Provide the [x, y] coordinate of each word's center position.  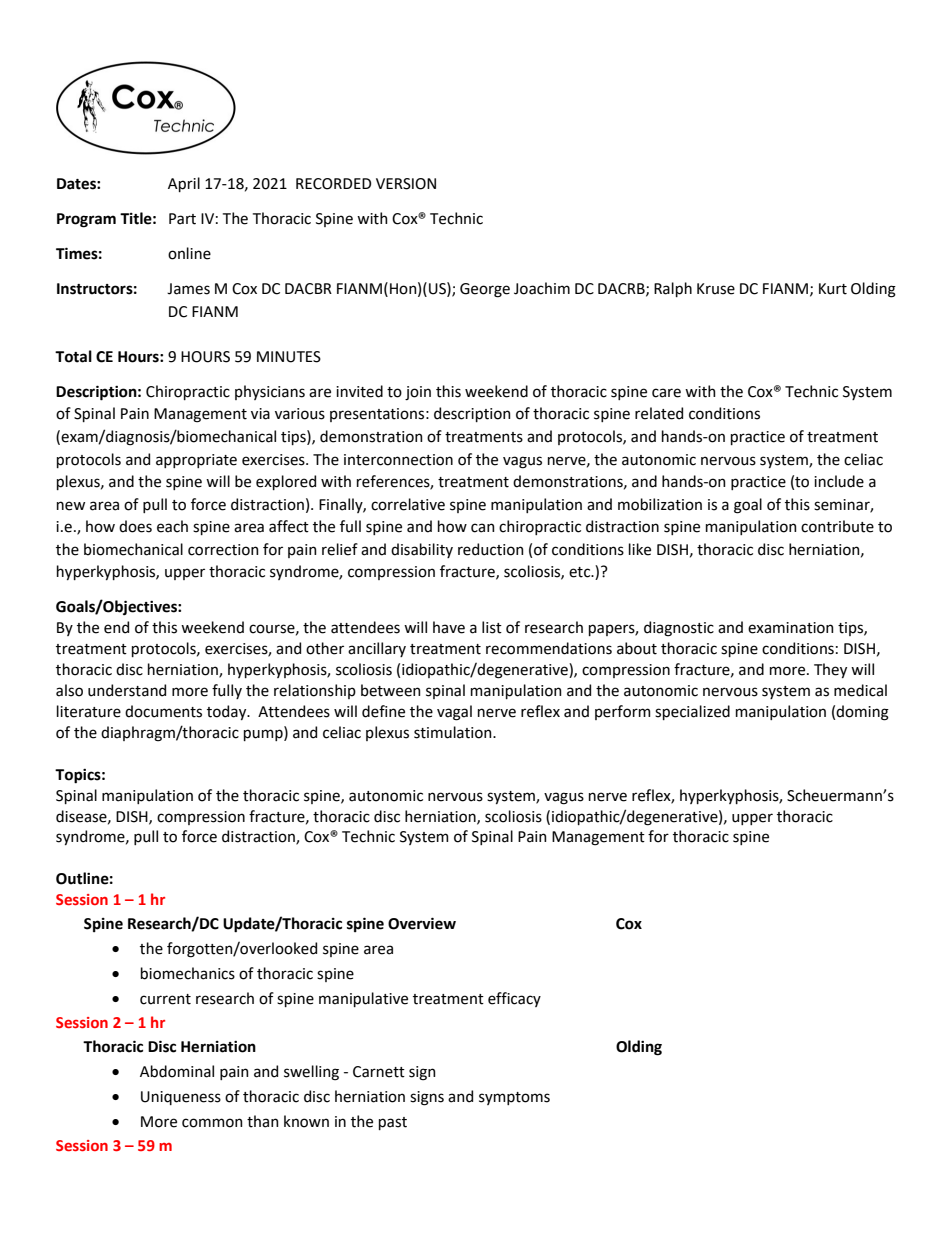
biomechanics [188, 973]
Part [182, 219]
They [830, 670]
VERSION [406, 184]
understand [127, 690]
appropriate [196, 461]
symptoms [514, 1098]
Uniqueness [181, 1098]
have [449, 627]
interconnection [398, 460]
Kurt [833, 289]
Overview [422, 923]
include [839, 481]
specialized [692, 712]
